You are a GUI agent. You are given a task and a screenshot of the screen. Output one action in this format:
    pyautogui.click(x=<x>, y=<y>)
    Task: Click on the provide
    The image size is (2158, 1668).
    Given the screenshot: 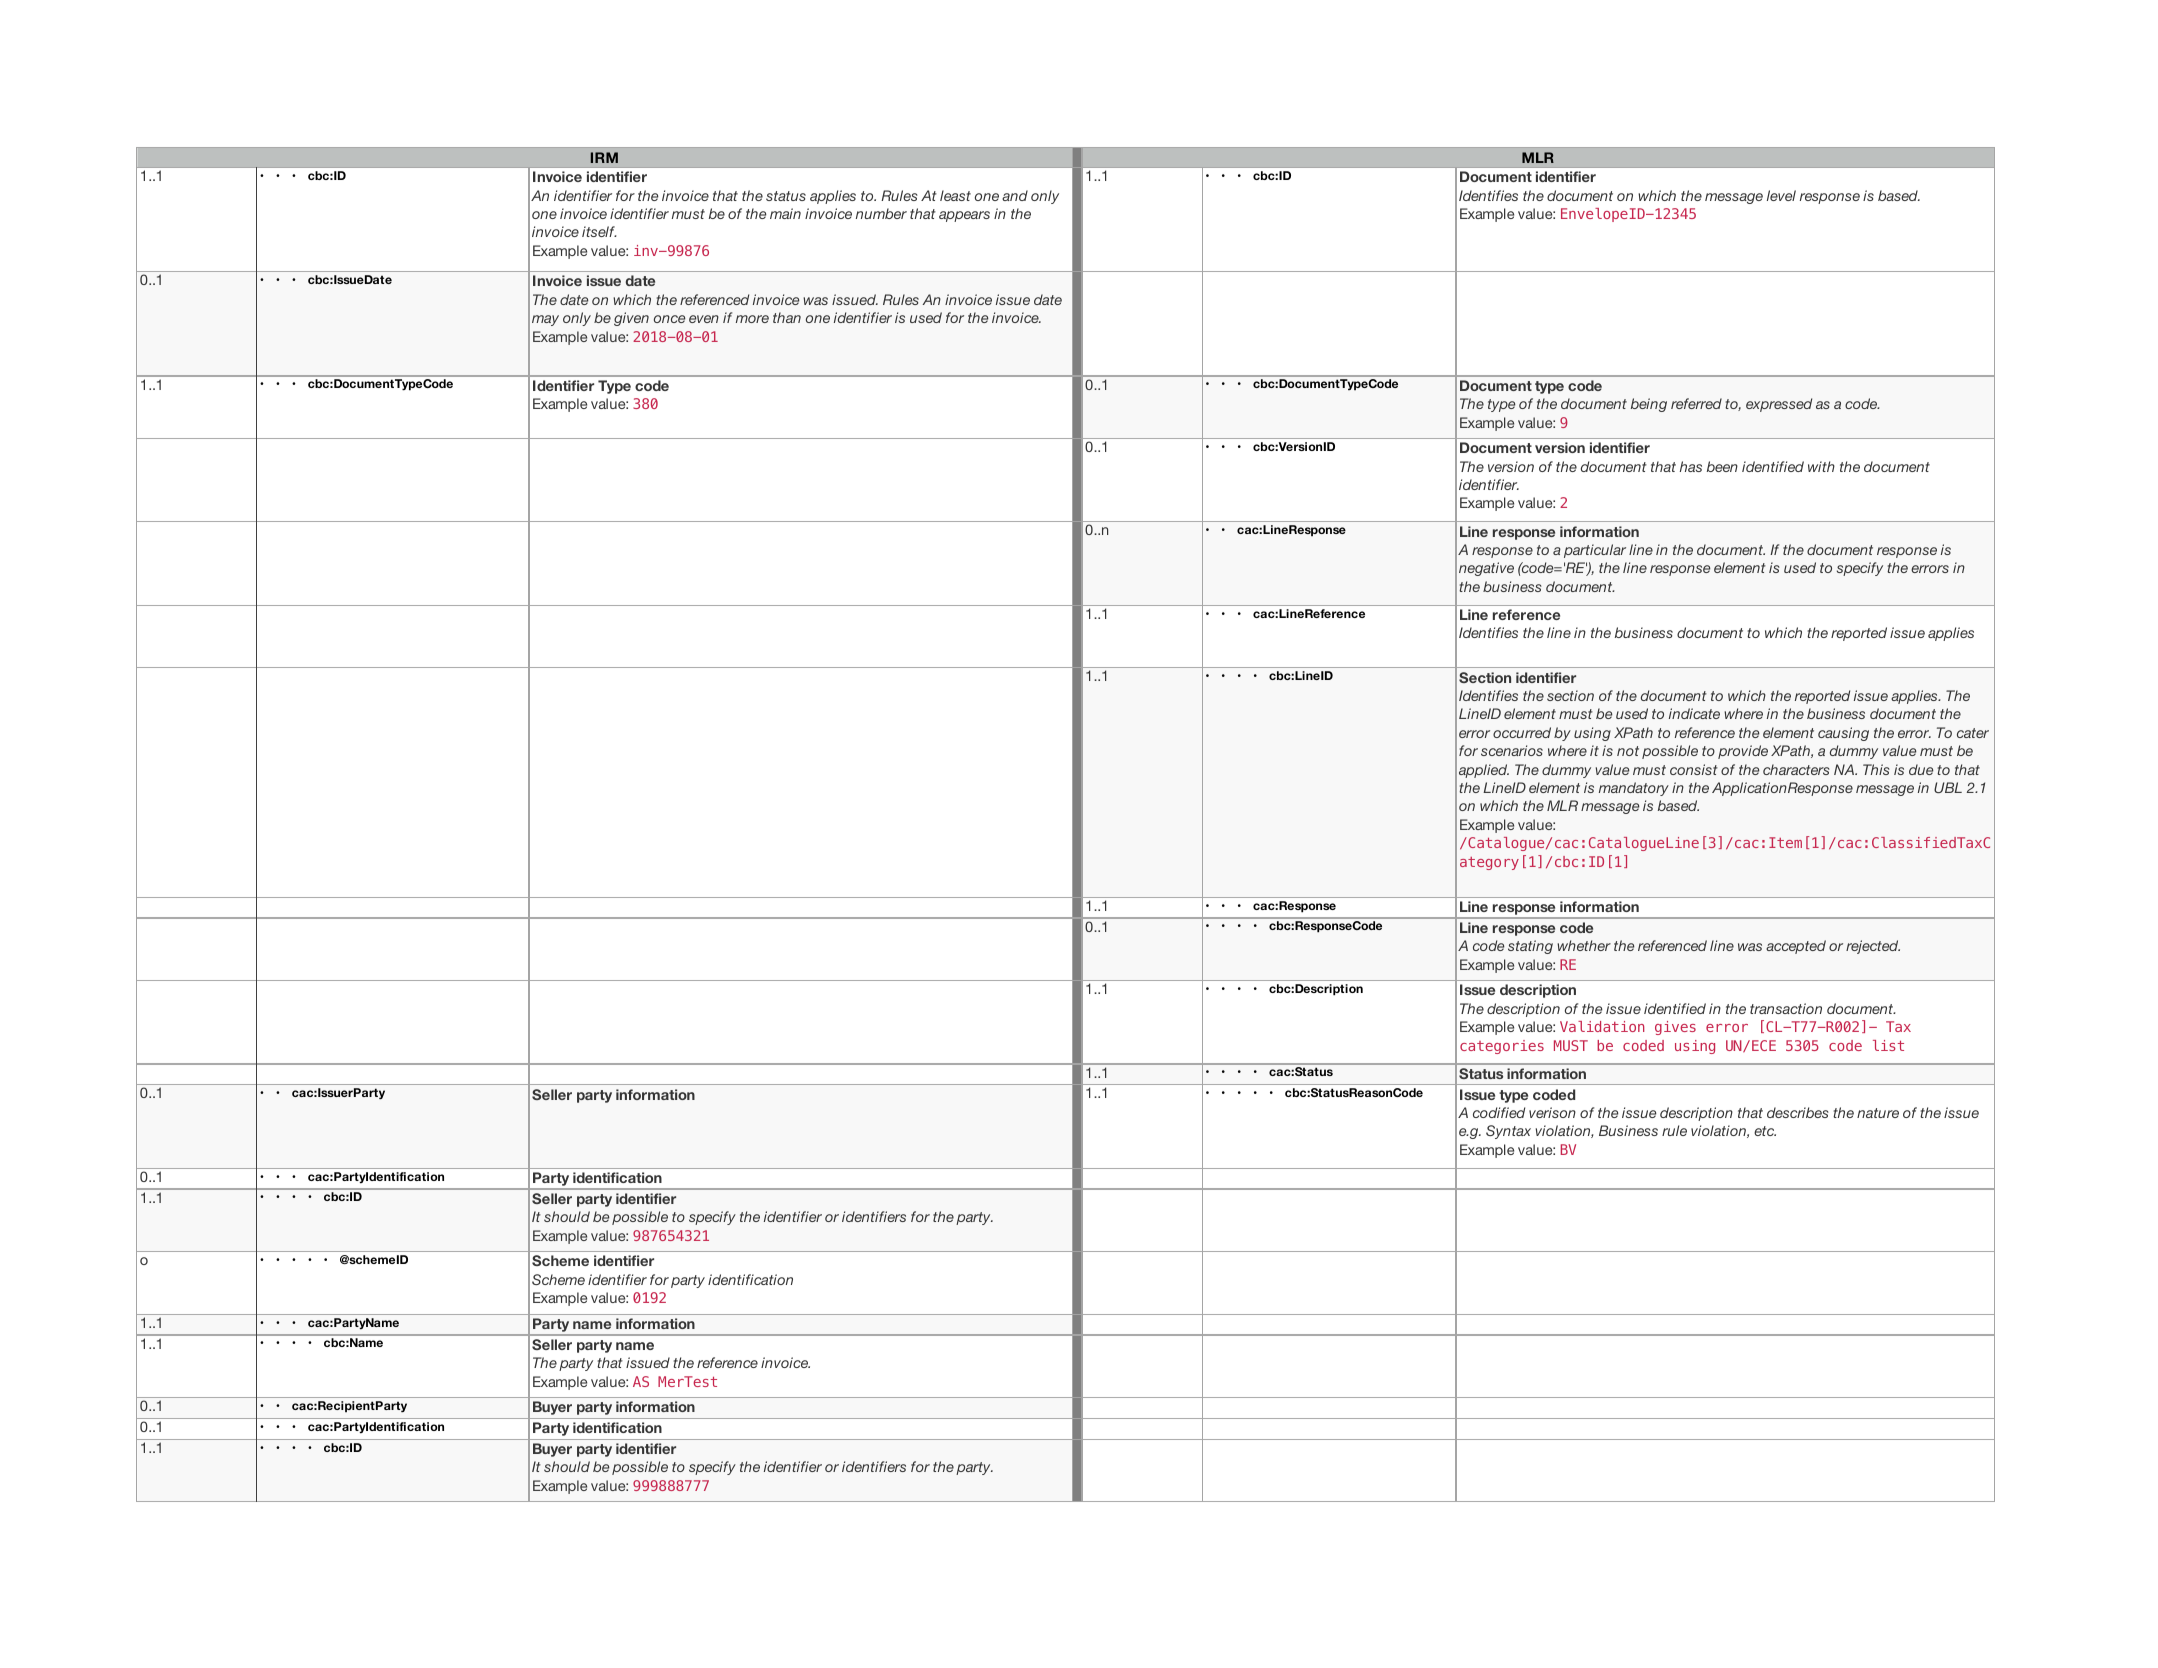 What is the action you would take?
    pyautogui.click(x=1743, y=752)
